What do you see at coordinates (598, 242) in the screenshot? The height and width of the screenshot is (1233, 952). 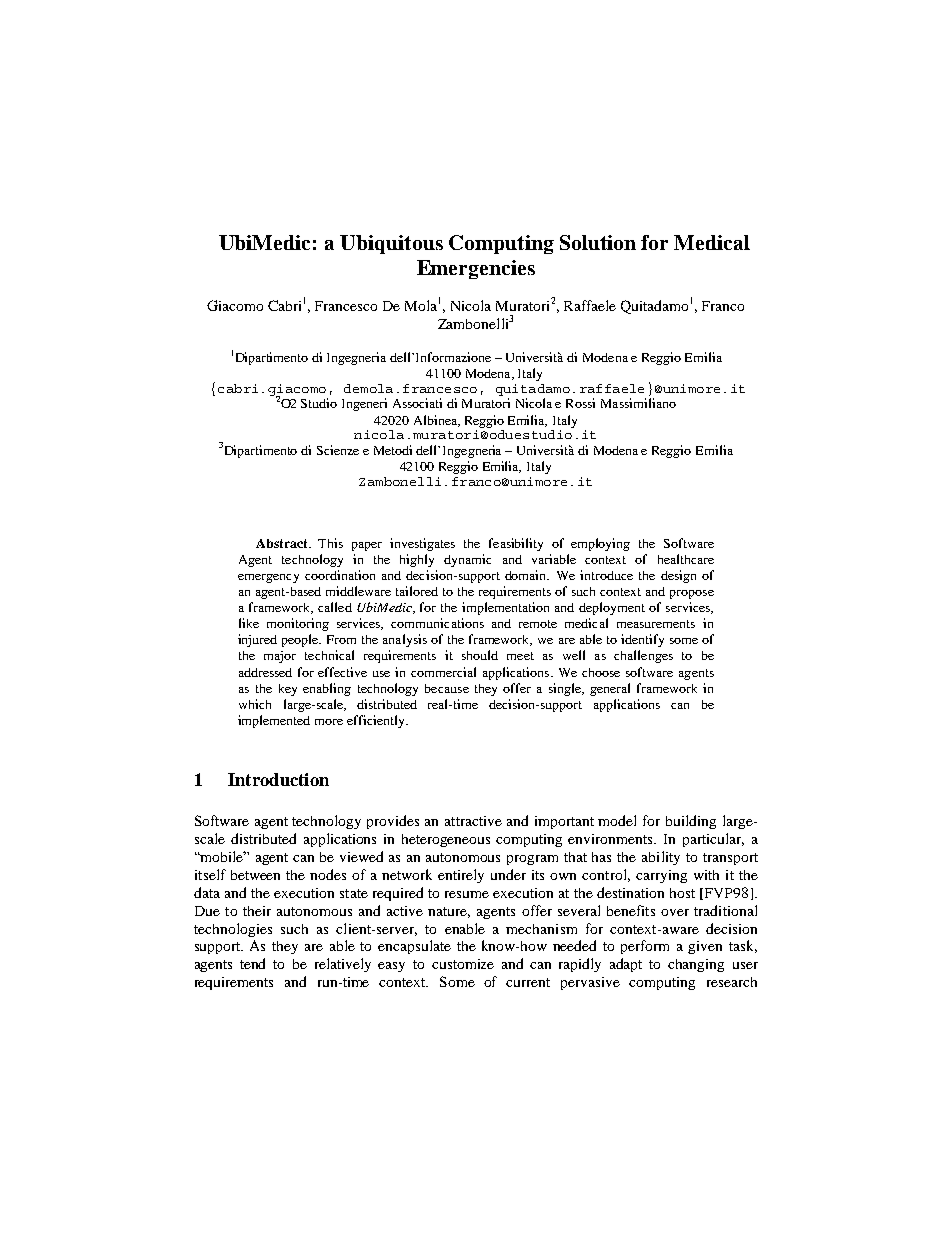 I see `Solution` at bounding box center [598, 242].
